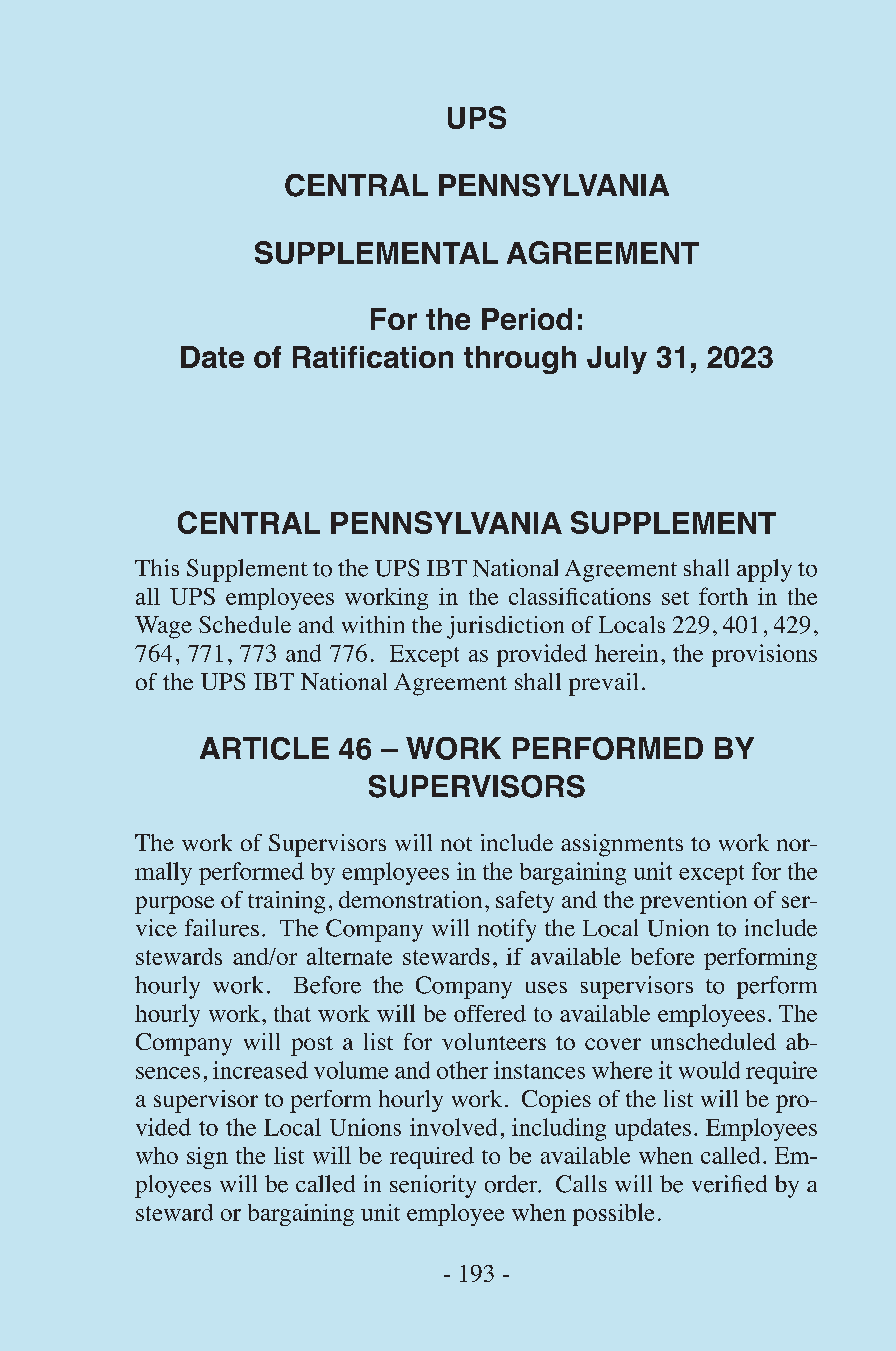 Image resolution: width=896 pixels, height=1351 pixels. Describe the element at coordinates (174, 905) in the screenshot. I see `purpose` at that location.
